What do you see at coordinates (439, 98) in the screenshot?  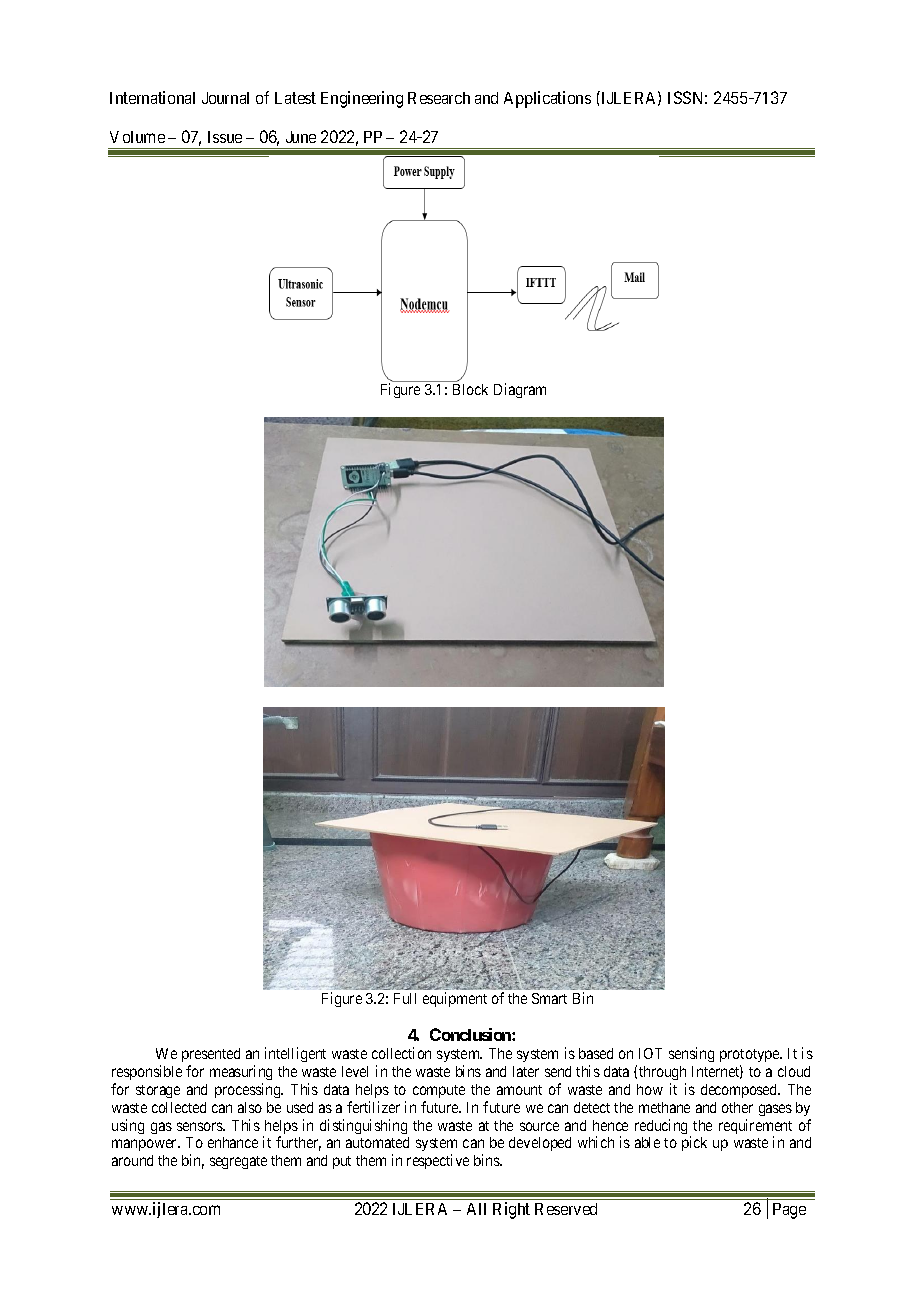 I see `Research` at bounding box center [439, 98].
